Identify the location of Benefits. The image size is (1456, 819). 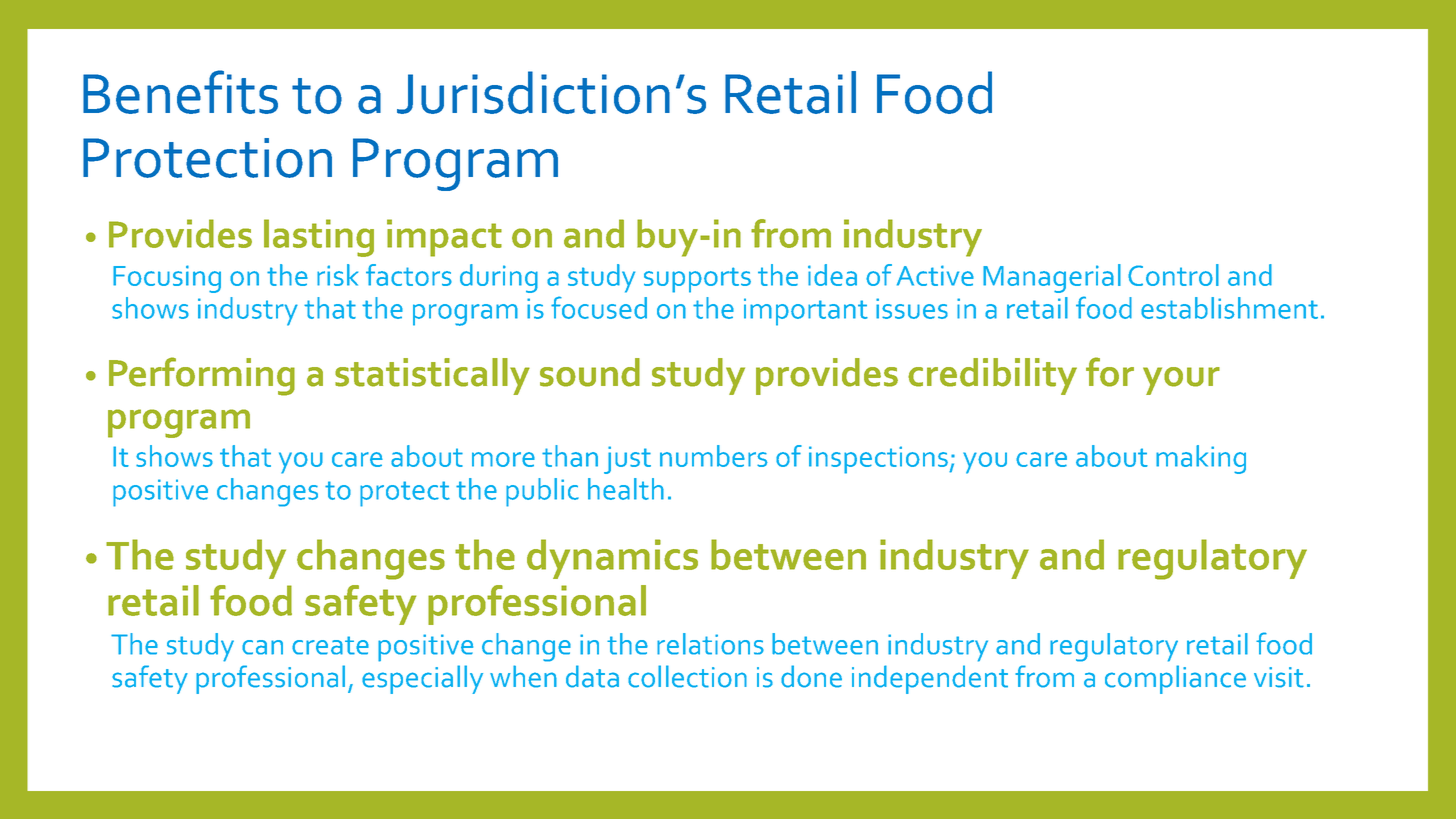
(180, 92).
